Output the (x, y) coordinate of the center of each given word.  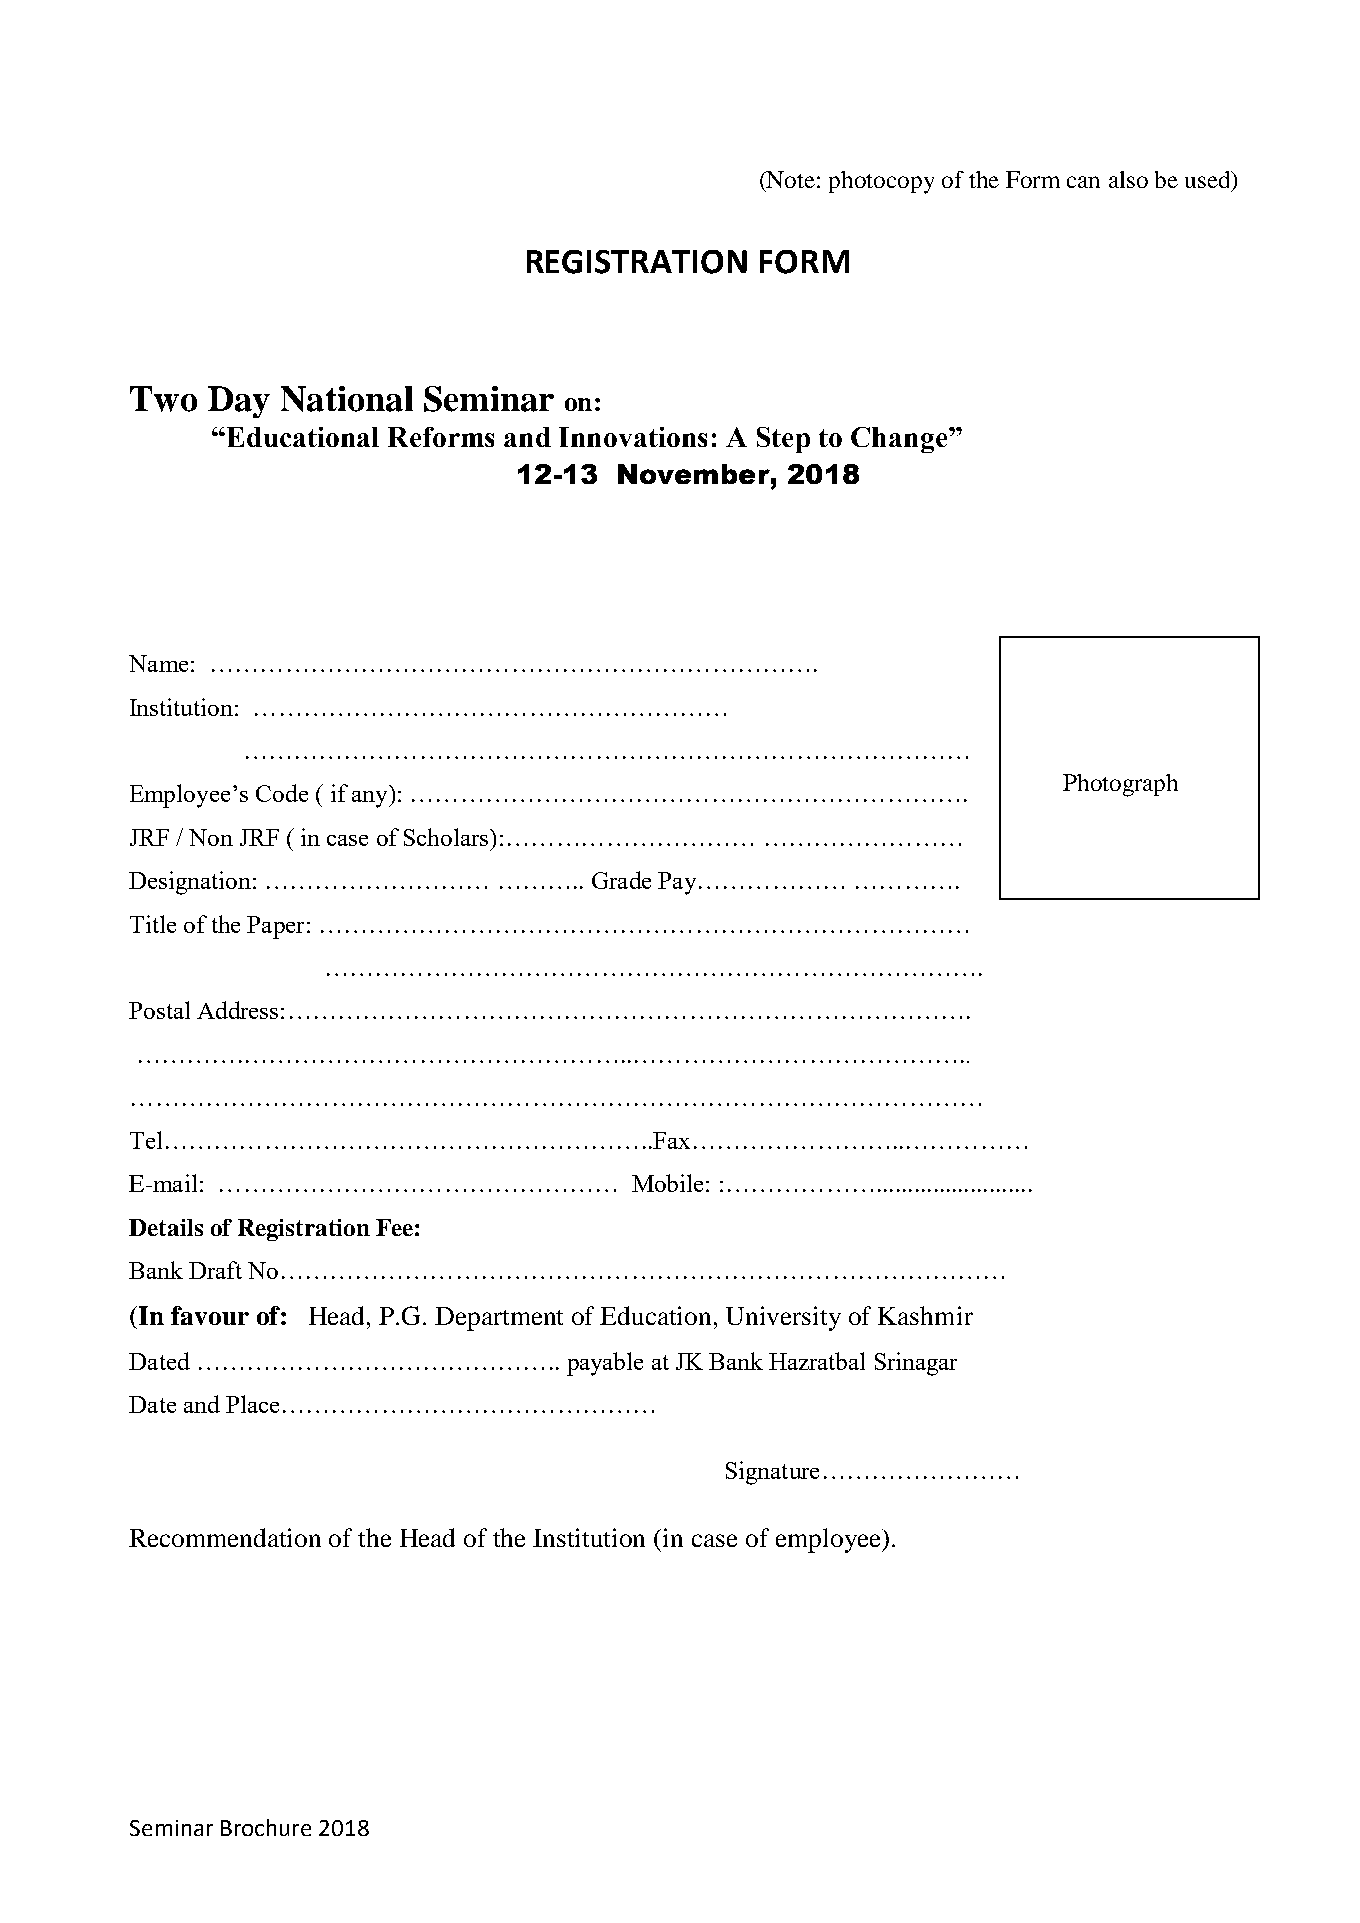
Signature (772, 1473)
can (1083, 182)
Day (239, 402)
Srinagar (916, 1364)
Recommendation (225, 1537)
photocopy (881, 182)
